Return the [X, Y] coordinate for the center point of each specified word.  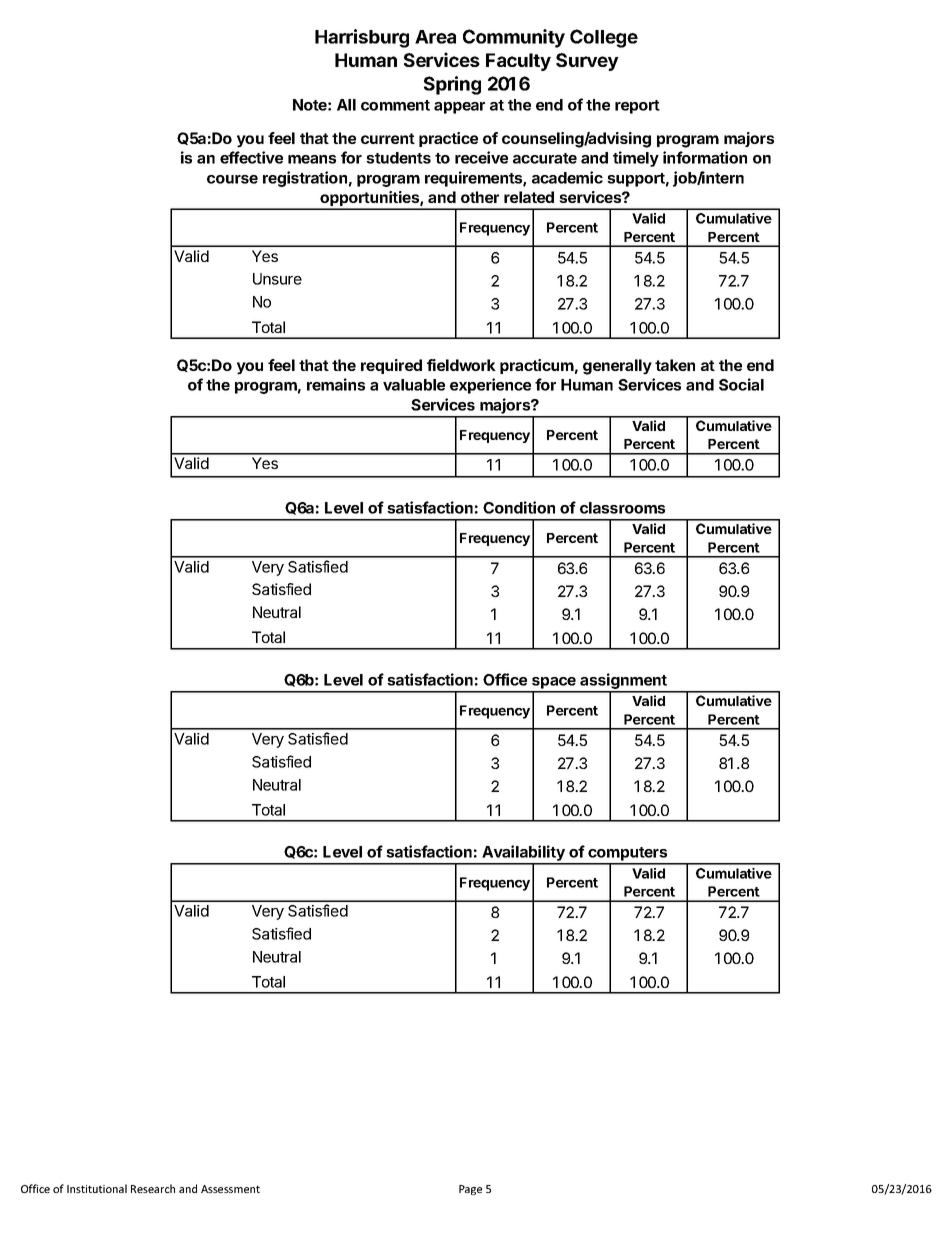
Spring [452, 85]
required [391, 366]
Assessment [230, 1189]
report [637, 107]
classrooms [622, 508]
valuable [414, 385]
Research [153, 1188]
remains [336, 384]
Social [741, 384]
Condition [519, 507]
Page [470, 1190]
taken [675, 365]
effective [251, 157]
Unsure [277, 279]
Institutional [97, 1188]
